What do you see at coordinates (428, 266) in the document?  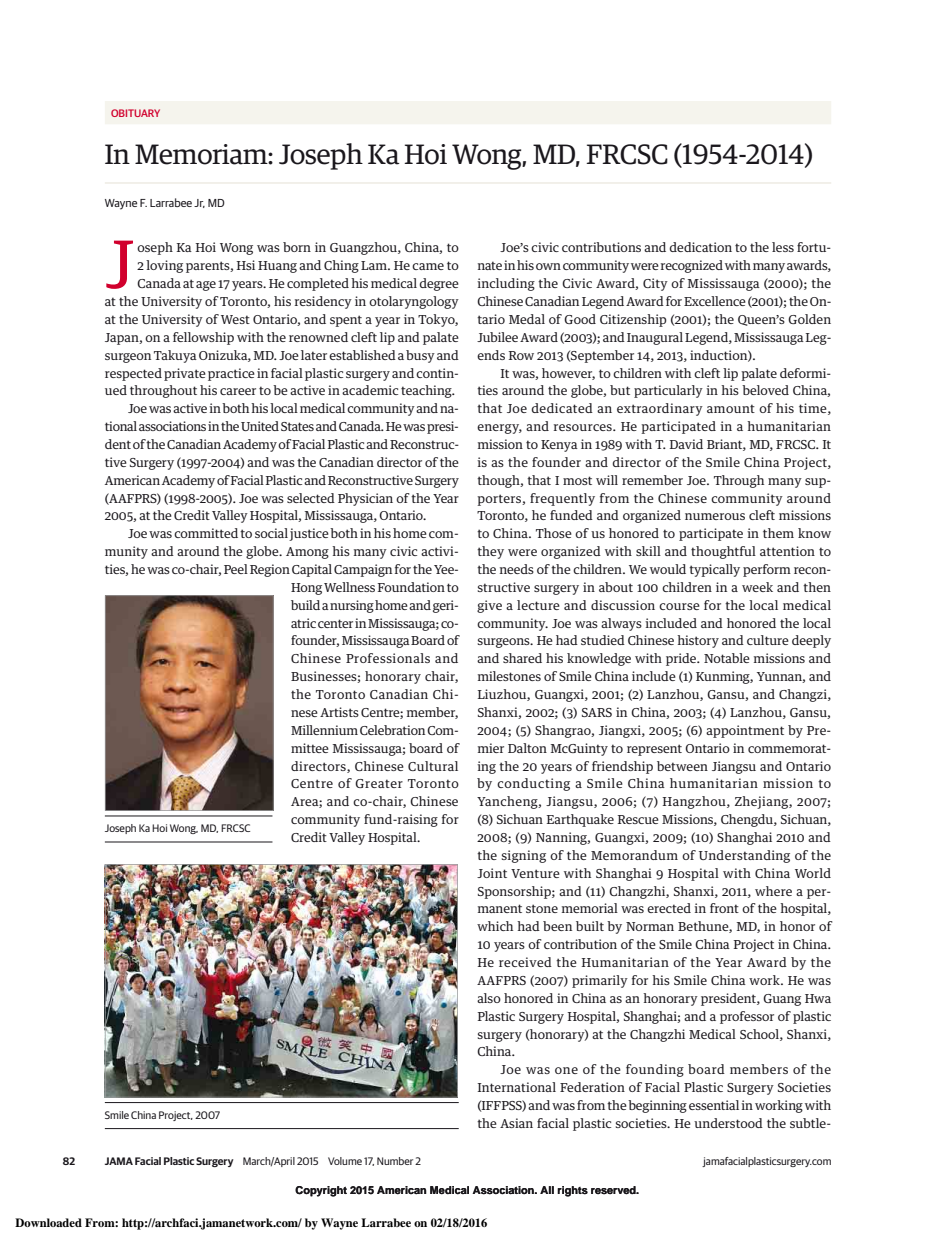 I see `came` at bounding box center [428, 266].
